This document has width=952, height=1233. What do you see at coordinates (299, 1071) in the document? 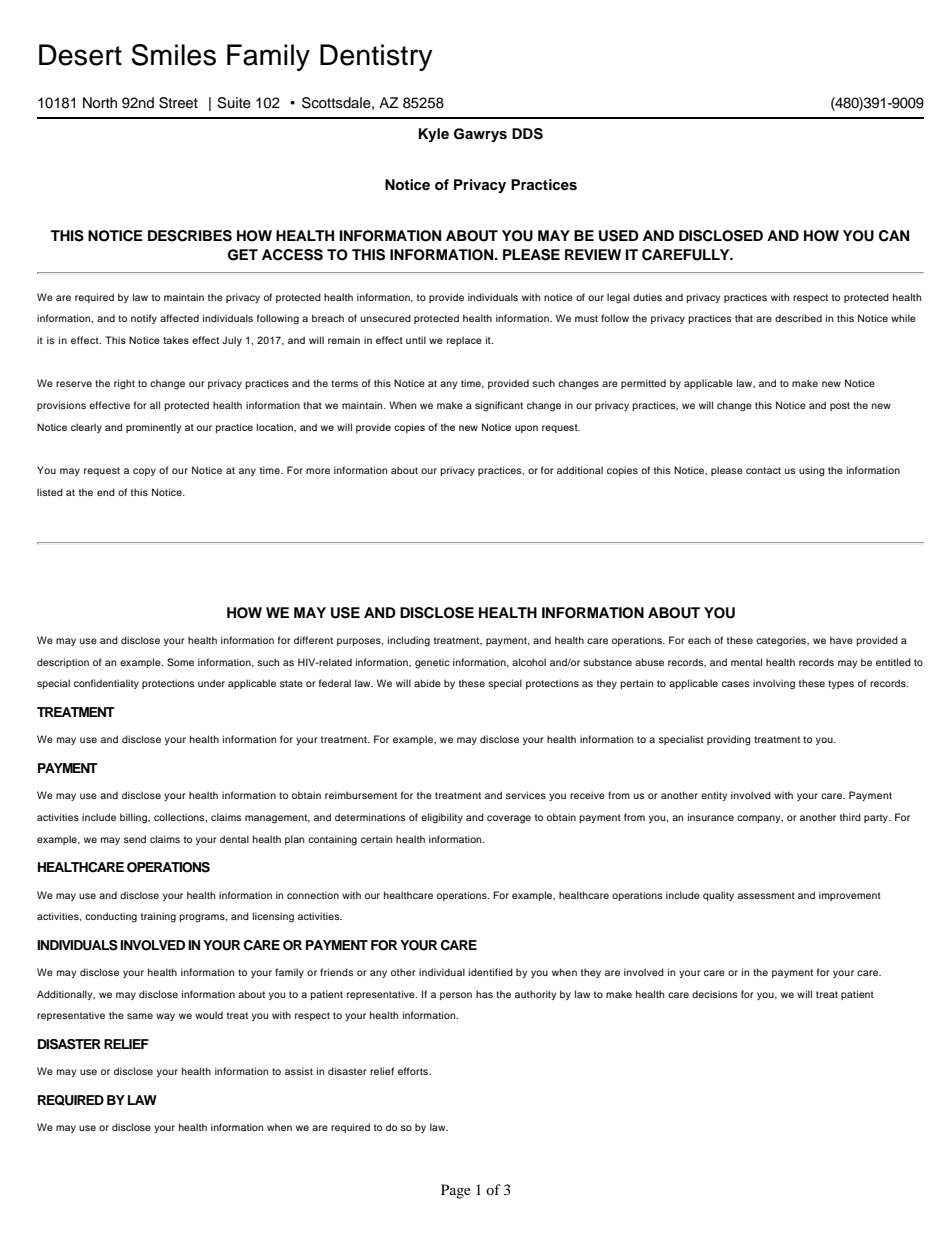
I see `assist` at bounding box center [299, 1071].
